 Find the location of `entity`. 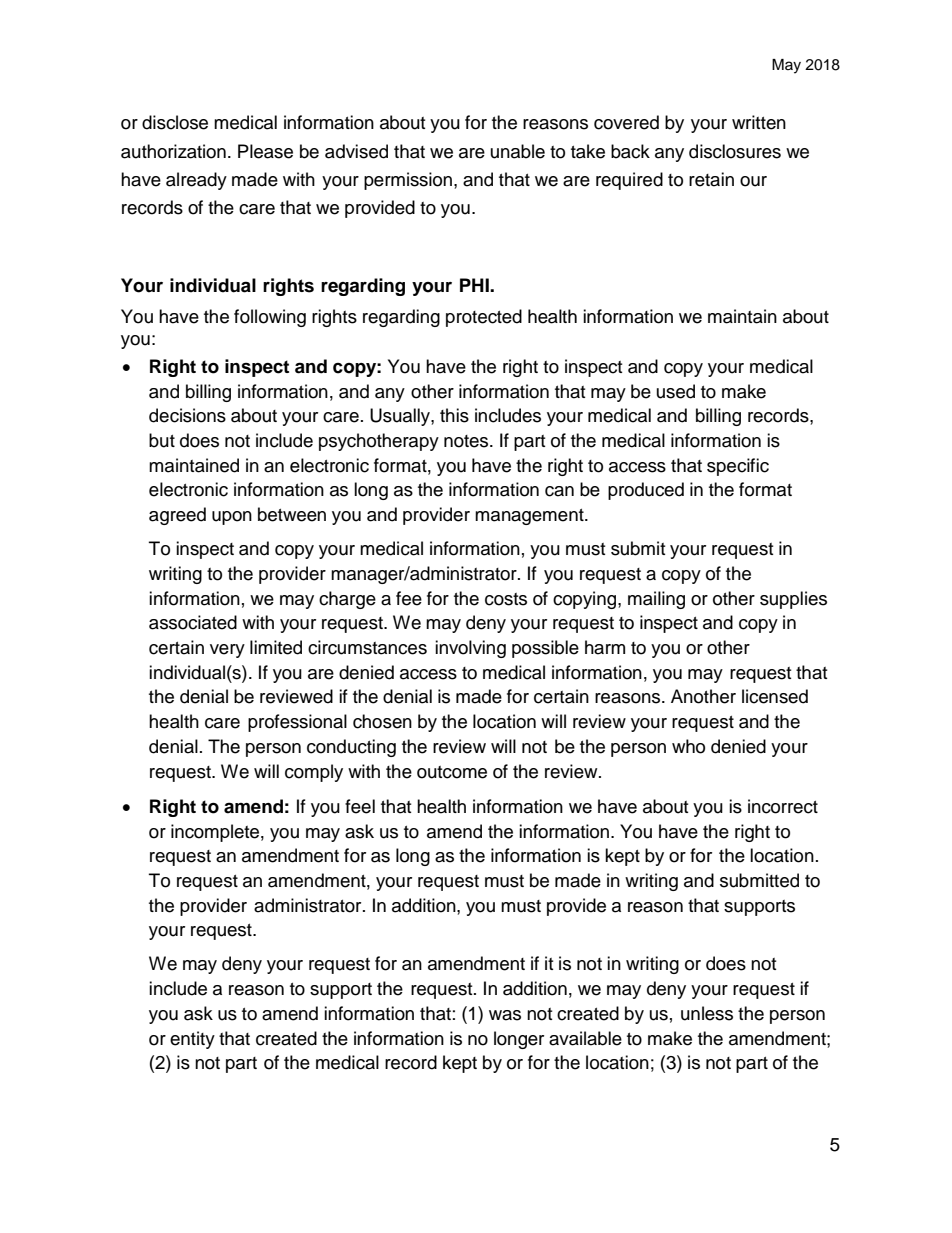

entity is located at coordinates (192, 1040).
